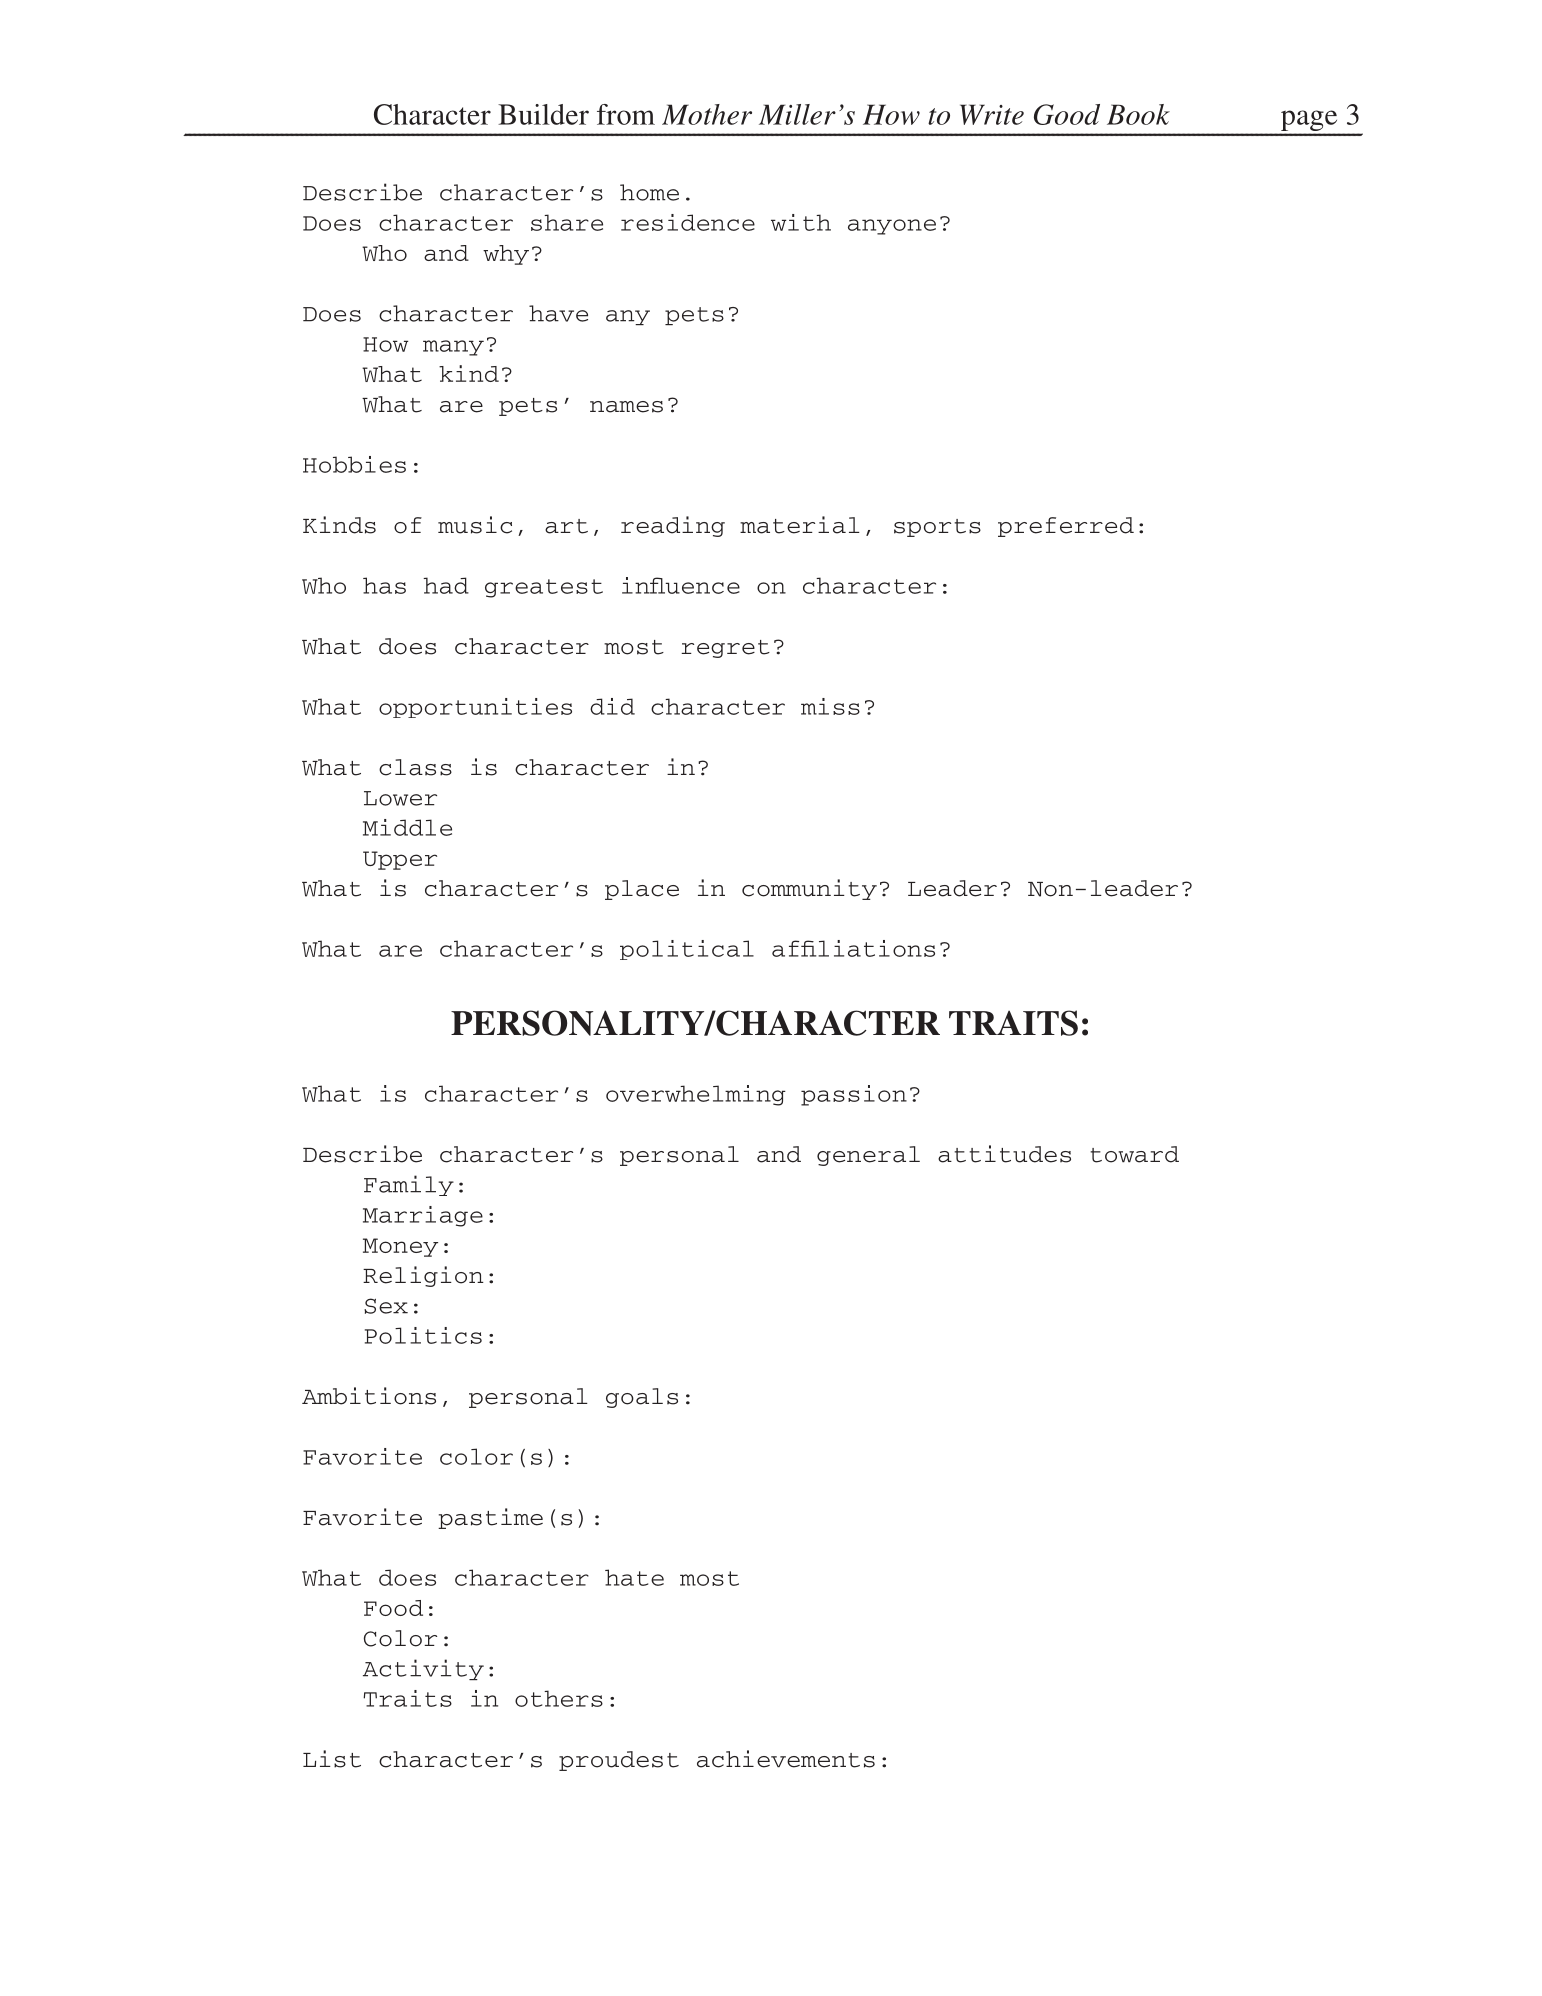 This page has width=1542, height=1996. I want to click on had, so click(446, 585).
